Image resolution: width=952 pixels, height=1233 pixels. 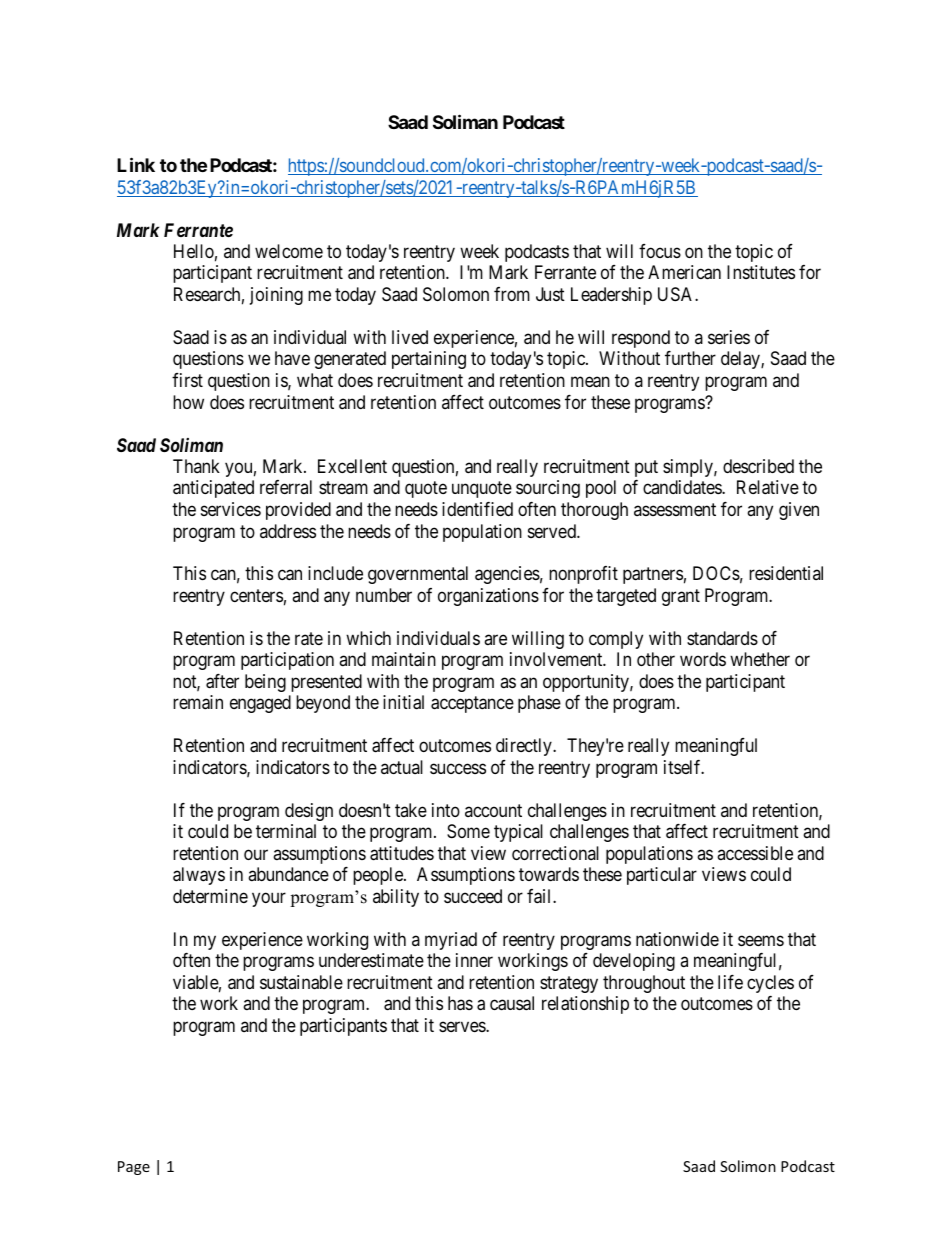 I want to click on how, so click(x=188, y=402).
